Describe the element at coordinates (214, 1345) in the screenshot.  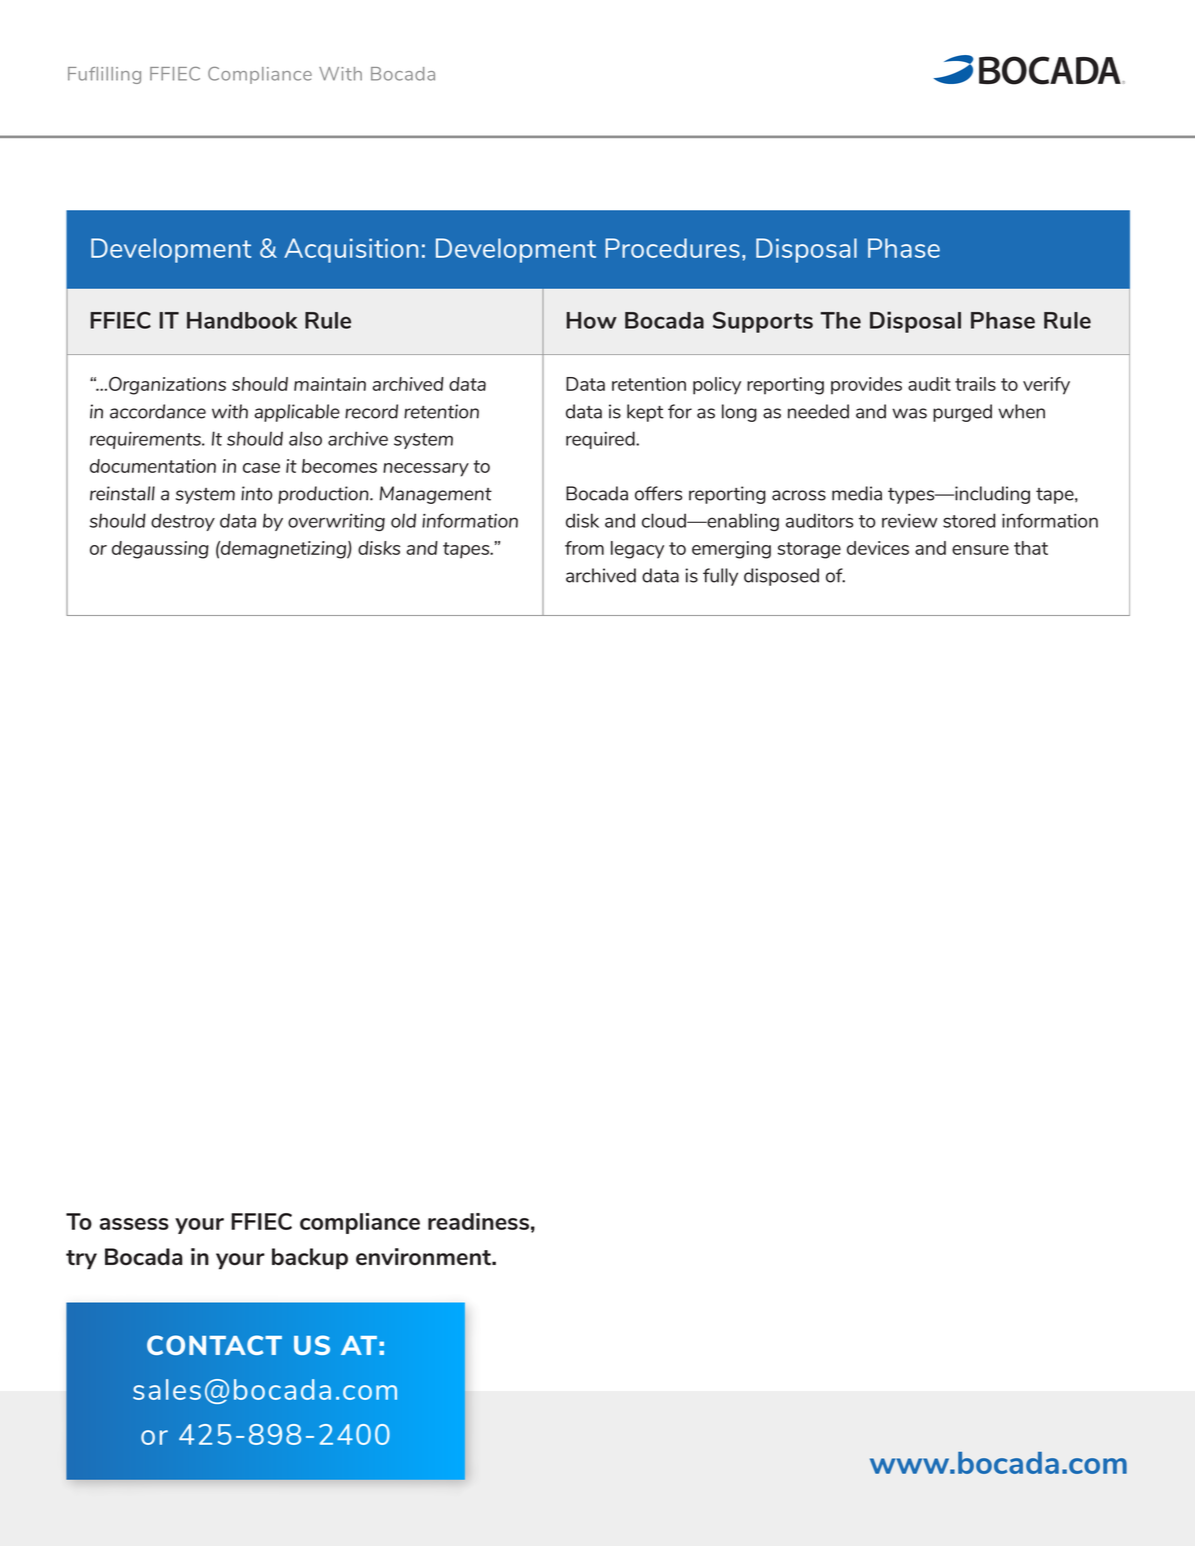
I see `CONTACT` at that location.
